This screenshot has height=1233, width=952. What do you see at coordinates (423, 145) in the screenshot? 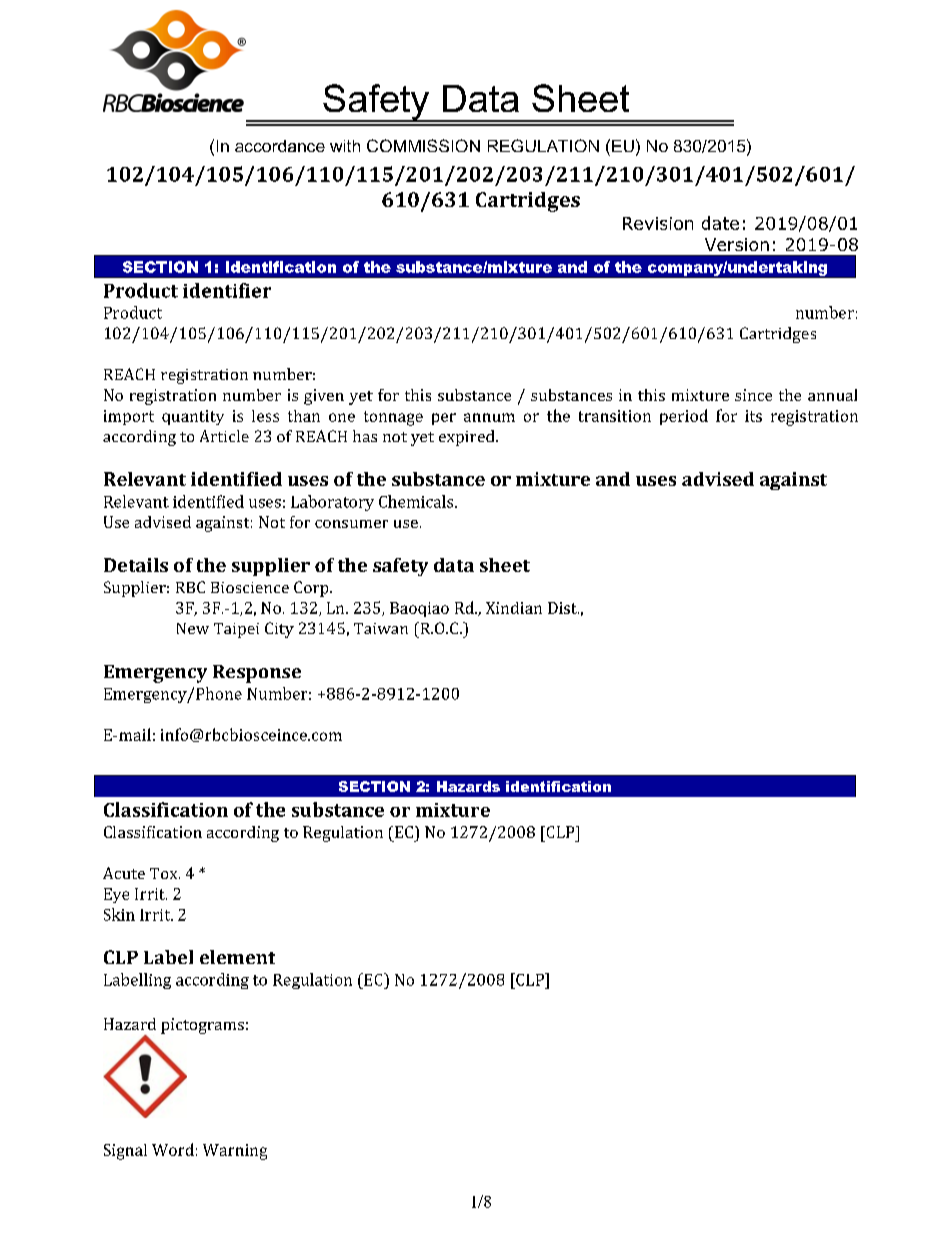
I see `COMMISSION` at bounding box center [423, 145].
